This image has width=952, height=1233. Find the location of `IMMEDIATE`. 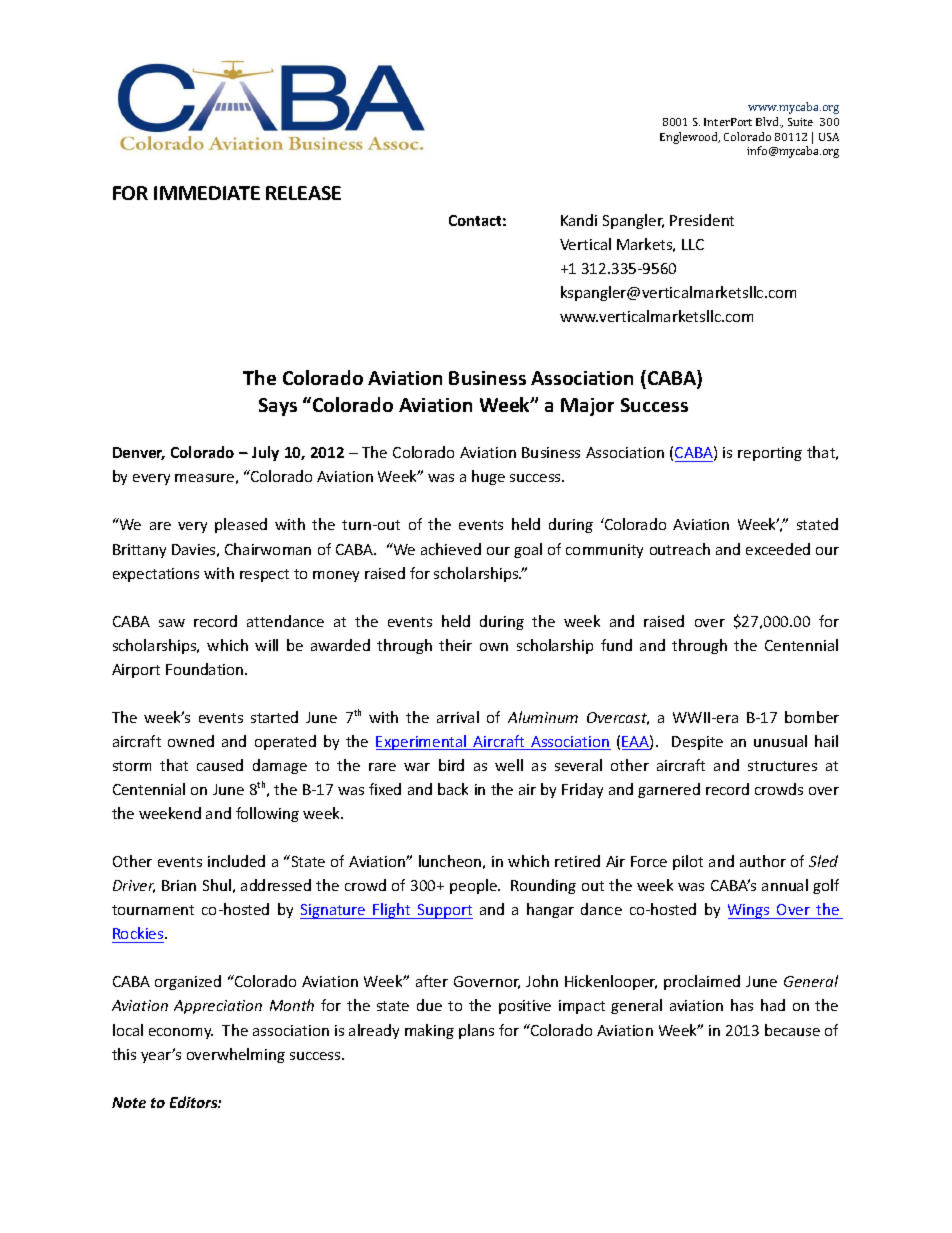

IMMEDIATE is located at coordinates (207, 193).
